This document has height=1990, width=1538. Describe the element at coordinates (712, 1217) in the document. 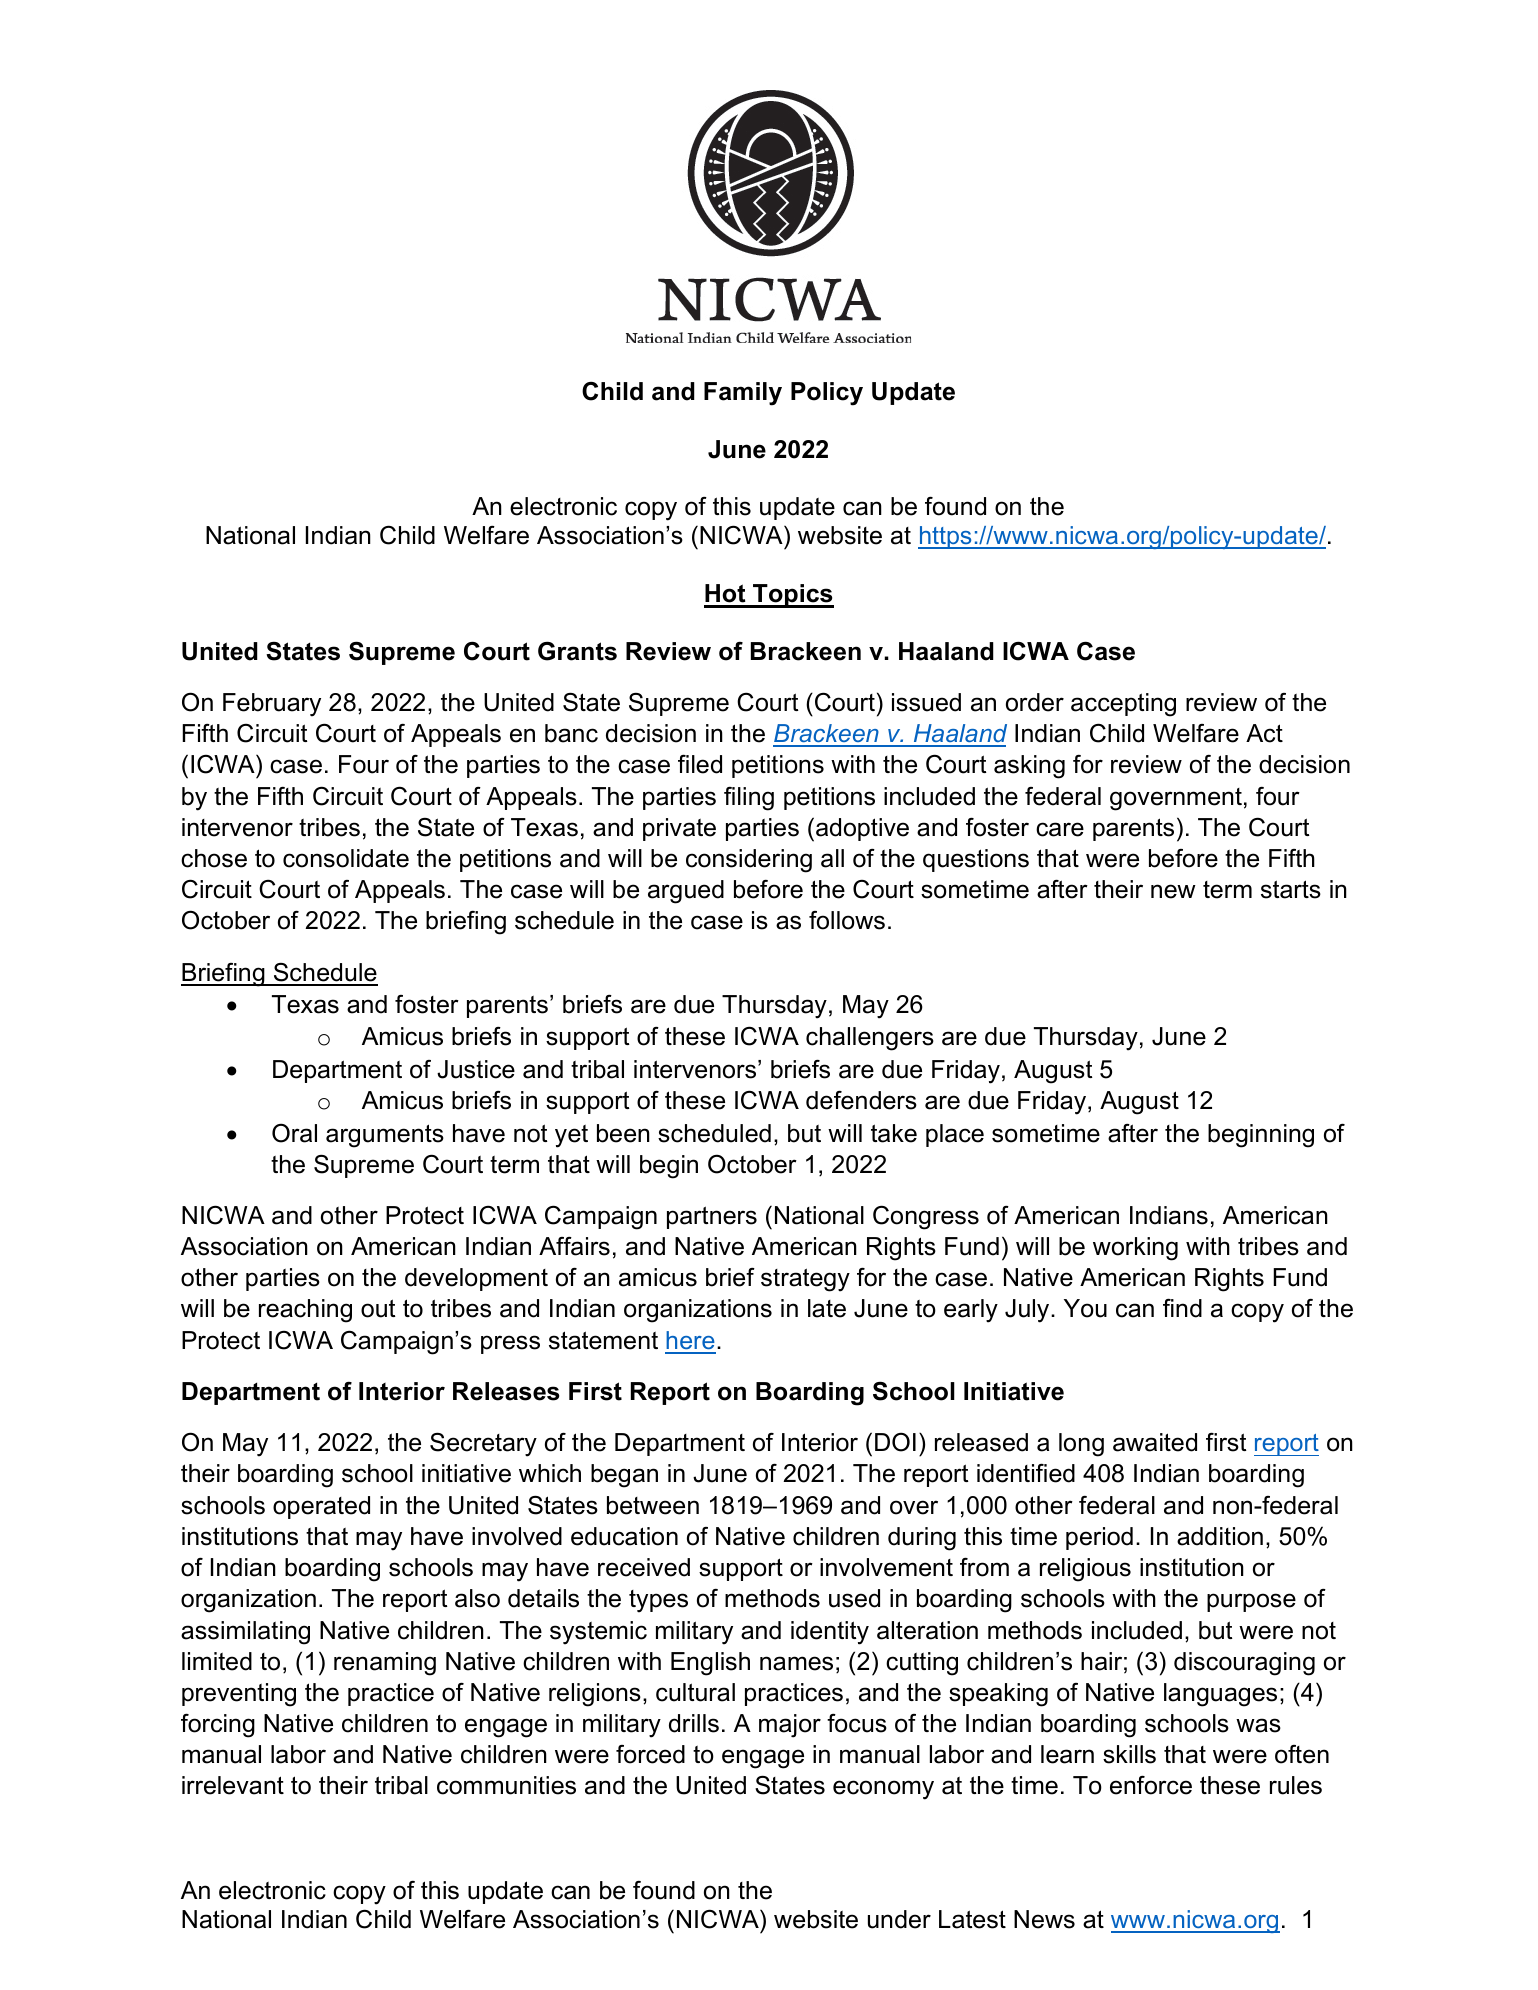

I see `partners` at that location.
